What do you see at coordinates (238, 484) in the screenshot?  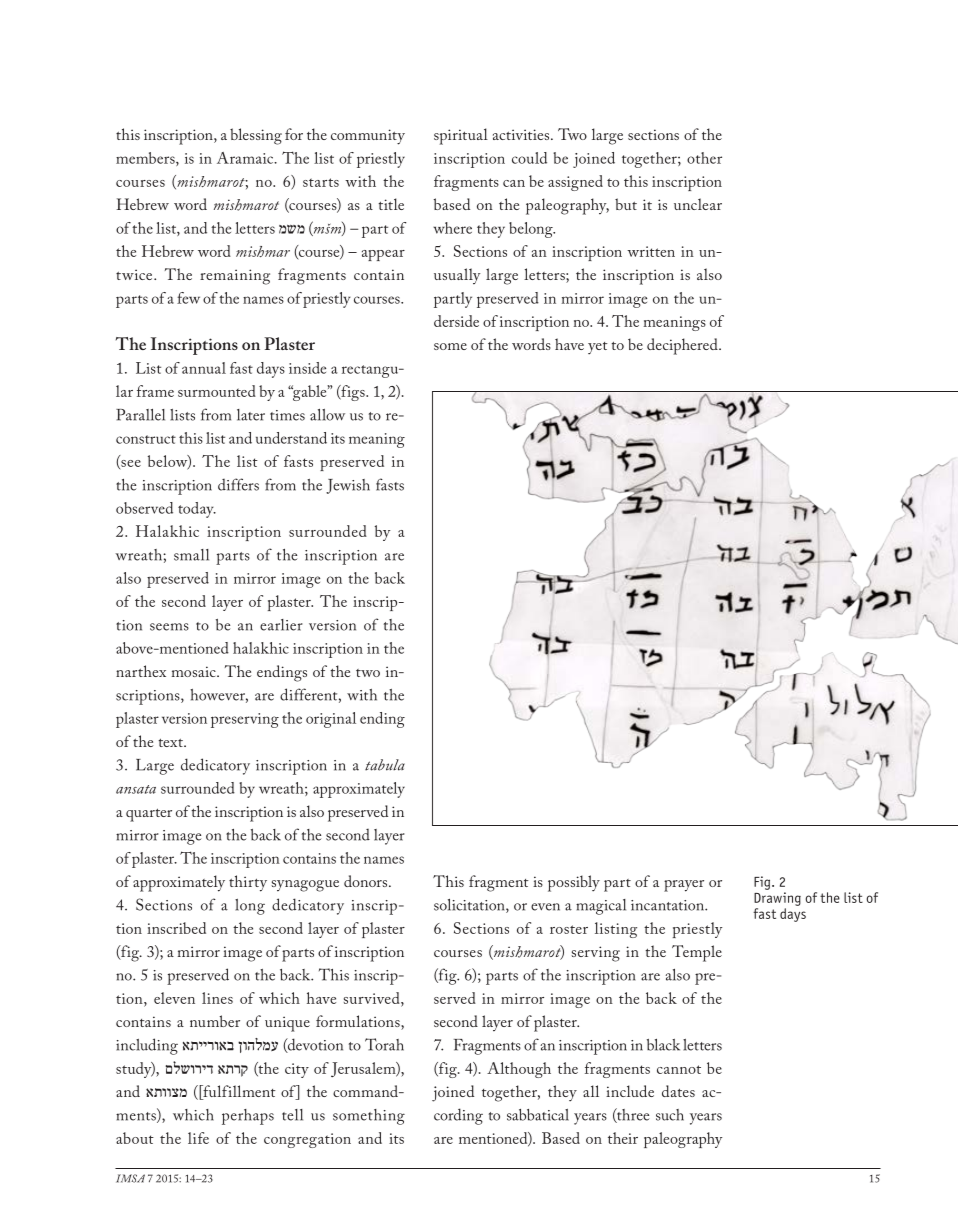 I see `differs` at bounding box center [238, 484].
